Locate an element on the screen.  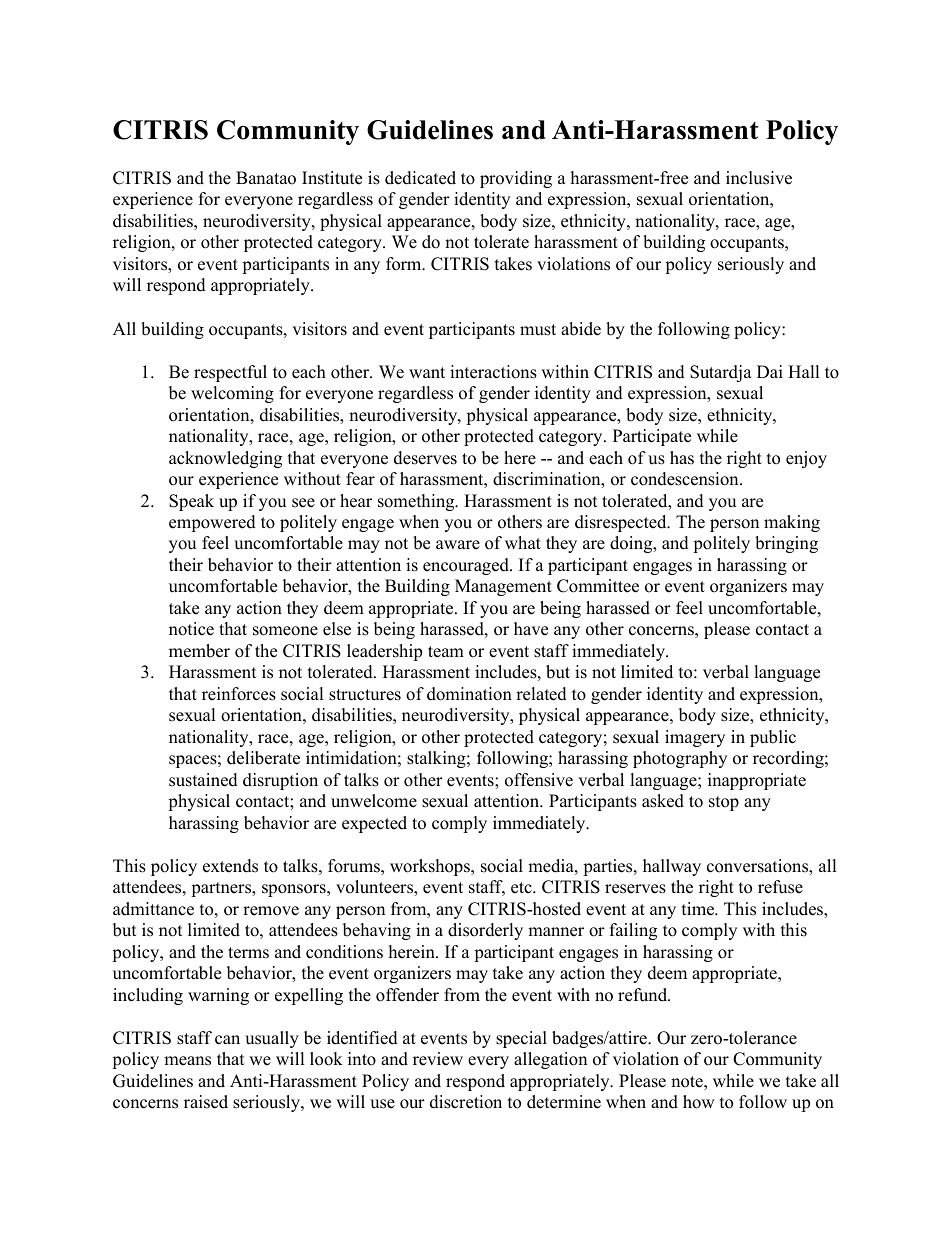
providing is located at coordinates (516, 179).
